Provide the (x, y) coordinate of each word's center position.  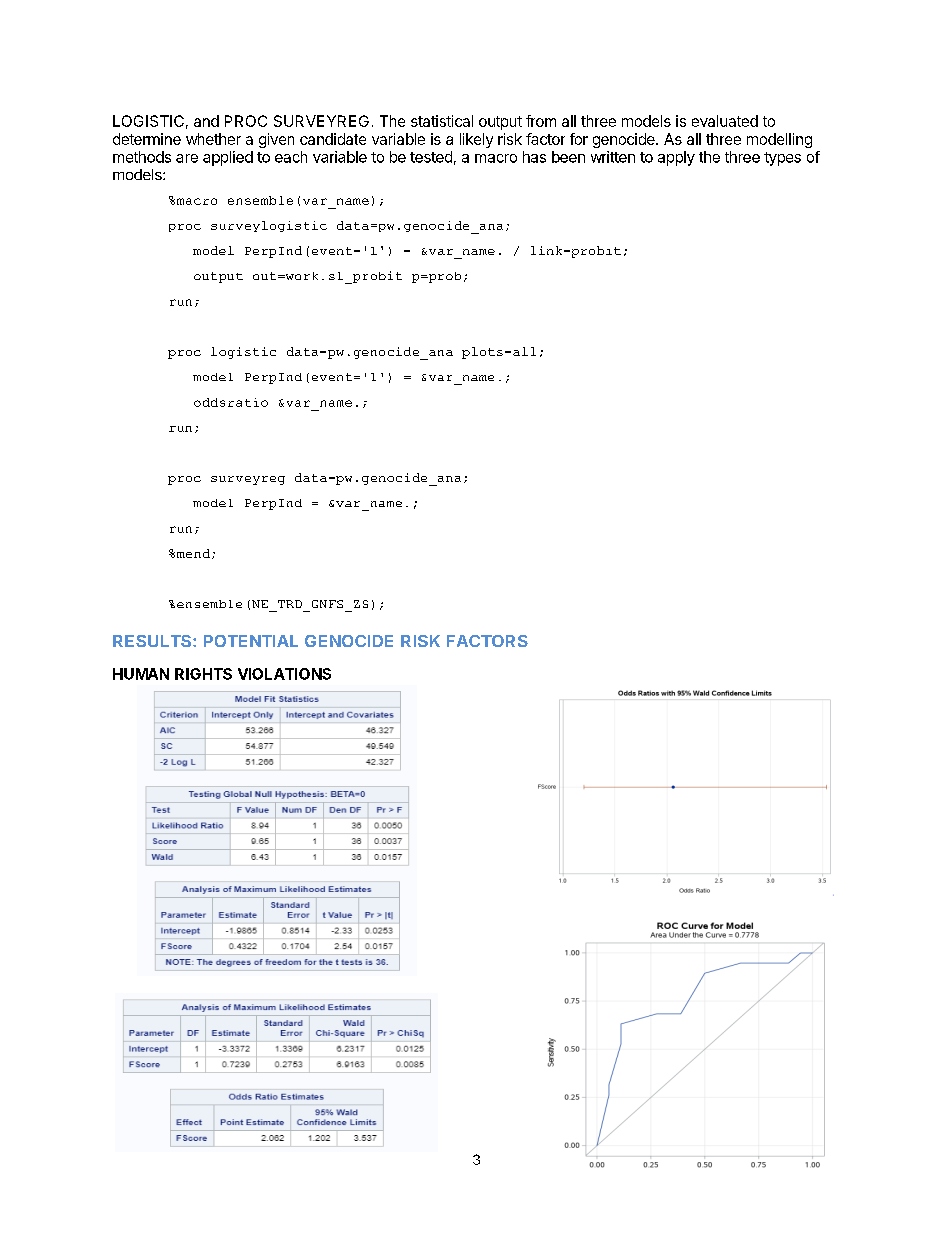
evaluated (725, 121)
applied (228, 158)
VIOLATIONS (284, 674)
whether (213, 139)
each (291, 157)
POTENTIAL (251, 641)
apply (676, 158)
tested (431, 157)
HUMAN (141, 674)
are (187, 158)
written (613, 157)
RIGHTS (203, 674)
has (534, 157)
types (782, 159)
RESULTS (153, 641)
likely (476, 140)
